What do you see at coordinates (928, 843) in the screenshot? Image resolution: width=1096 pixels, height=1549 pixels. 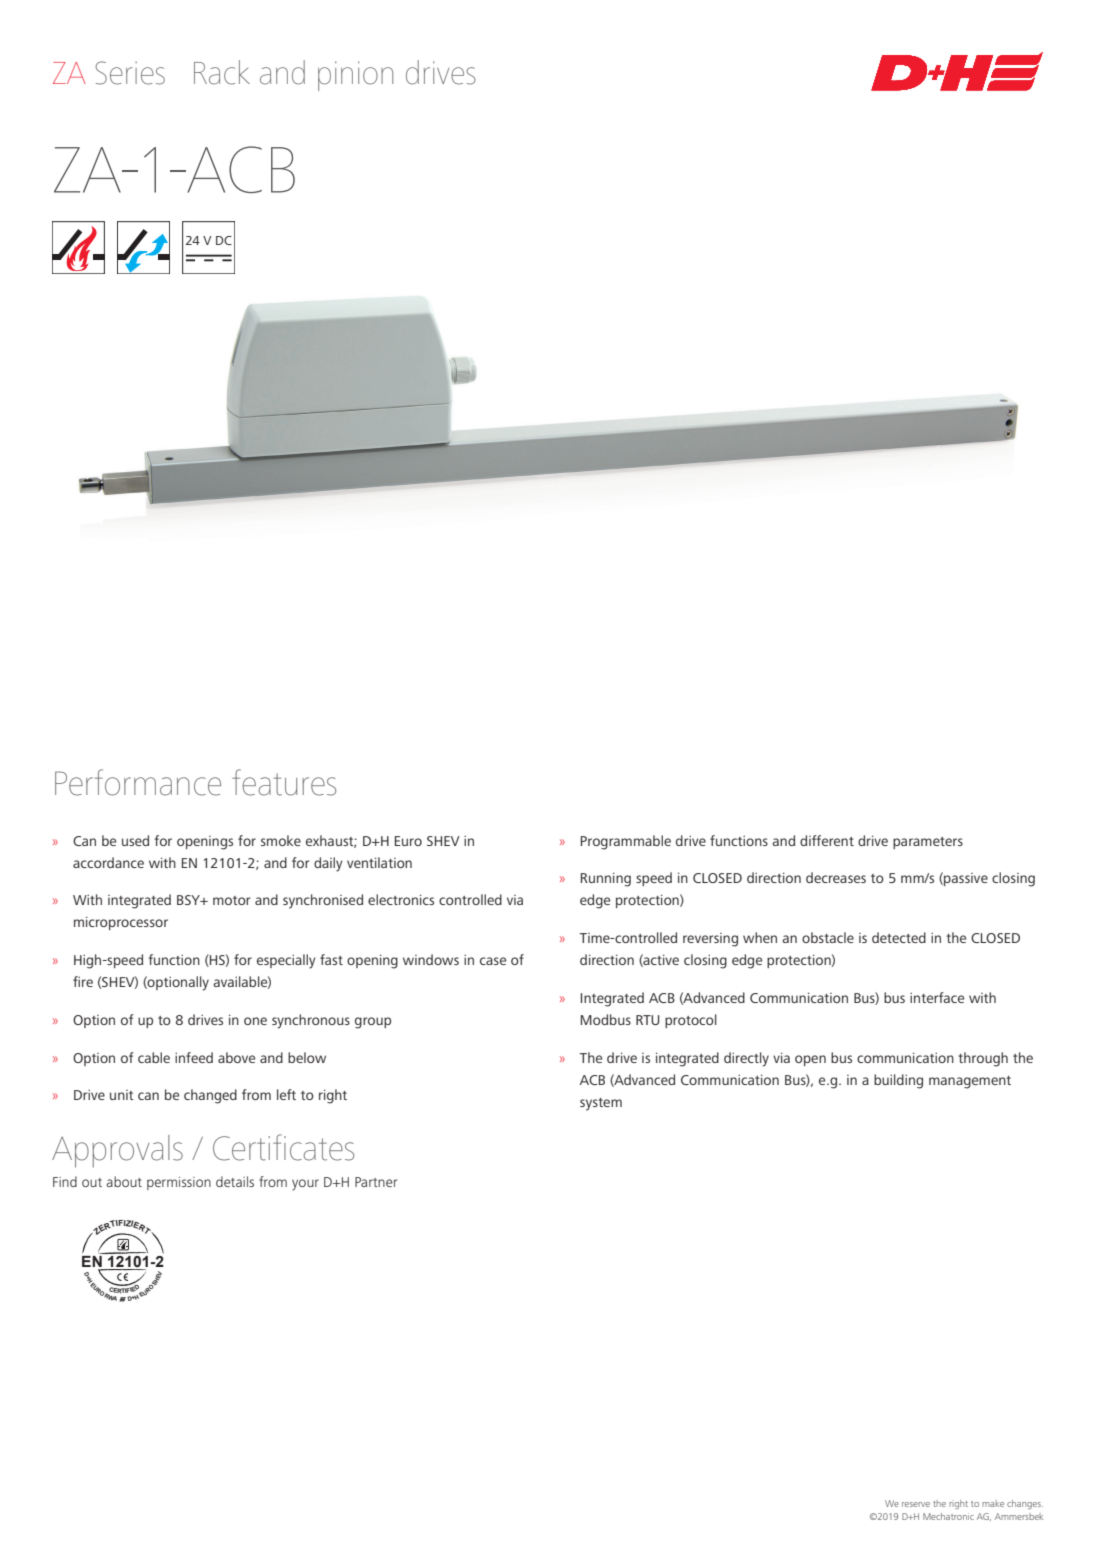 I see `parameters` at bounding box center [928, 843].
